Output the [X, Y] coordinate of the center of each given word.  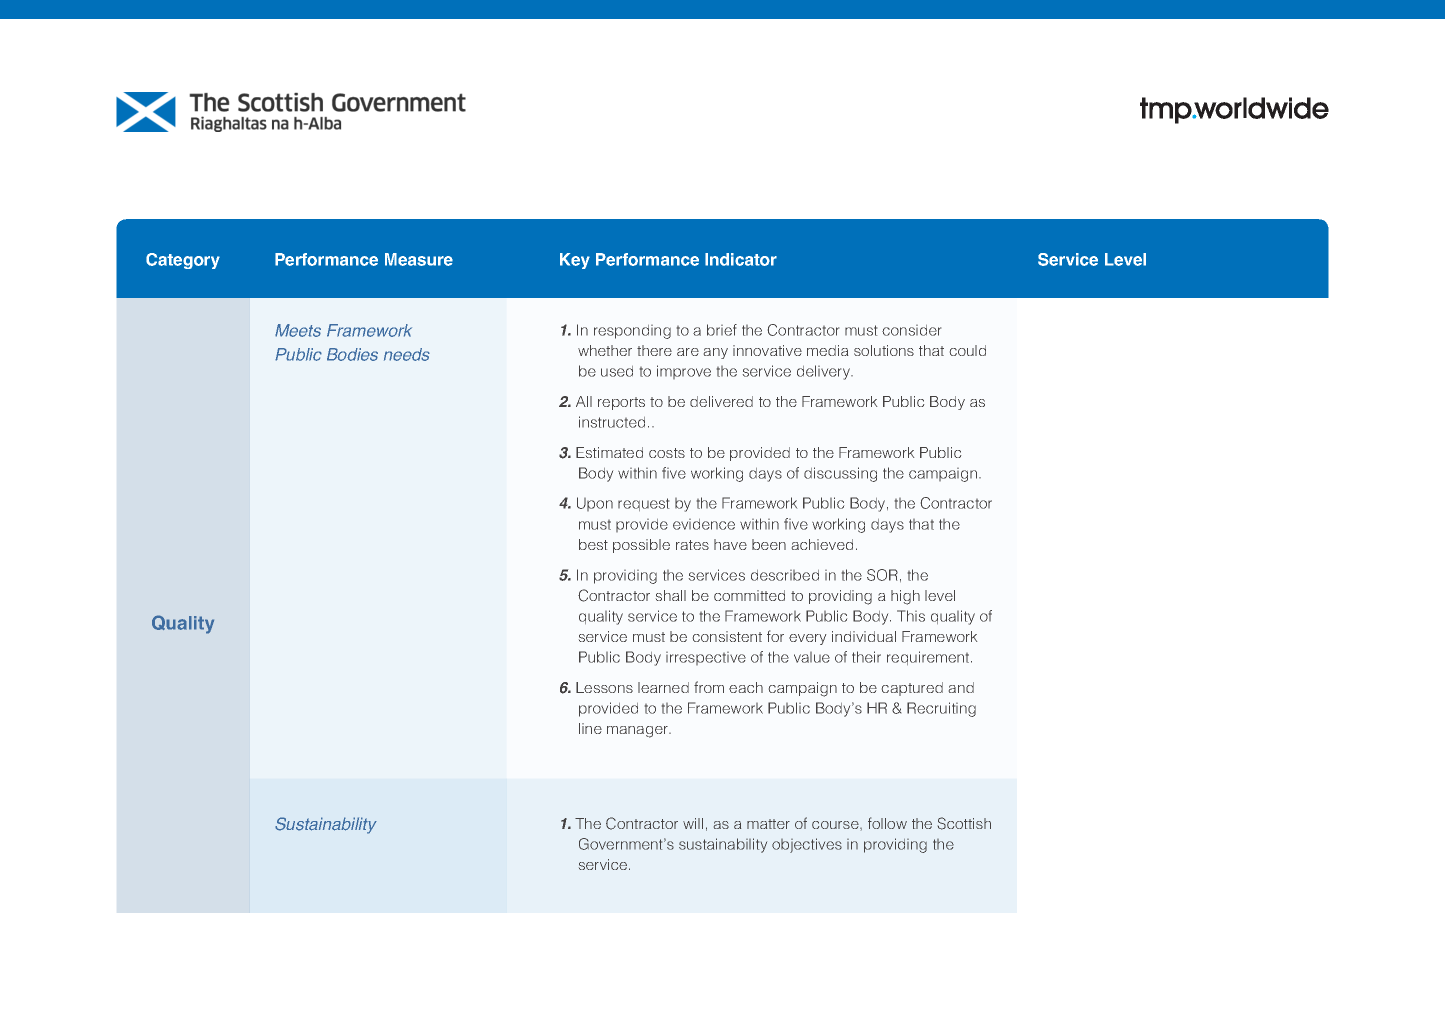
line [590, 728]
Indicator [741, 259]
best [593, 544]
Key [575, 261]
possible [641, 546]
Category [183, 261]
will [693, 823]
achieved [822, 544]
